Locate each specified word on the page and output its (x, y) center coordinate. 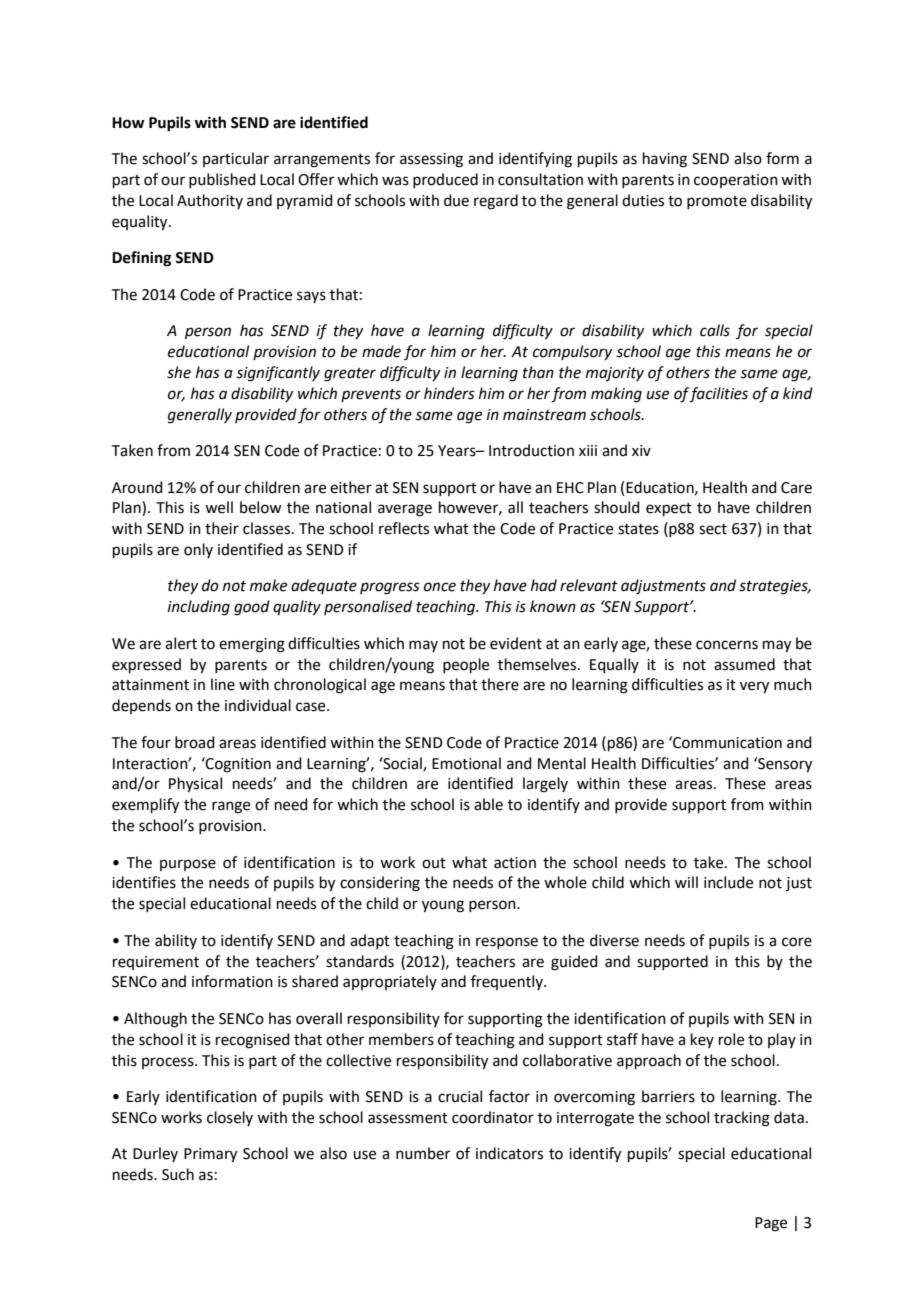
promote (717, 202)
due (456, 200)
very (754, 687)
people (466, 665)
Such (178, 1174)
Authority (210, 201)
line (223, 684)
